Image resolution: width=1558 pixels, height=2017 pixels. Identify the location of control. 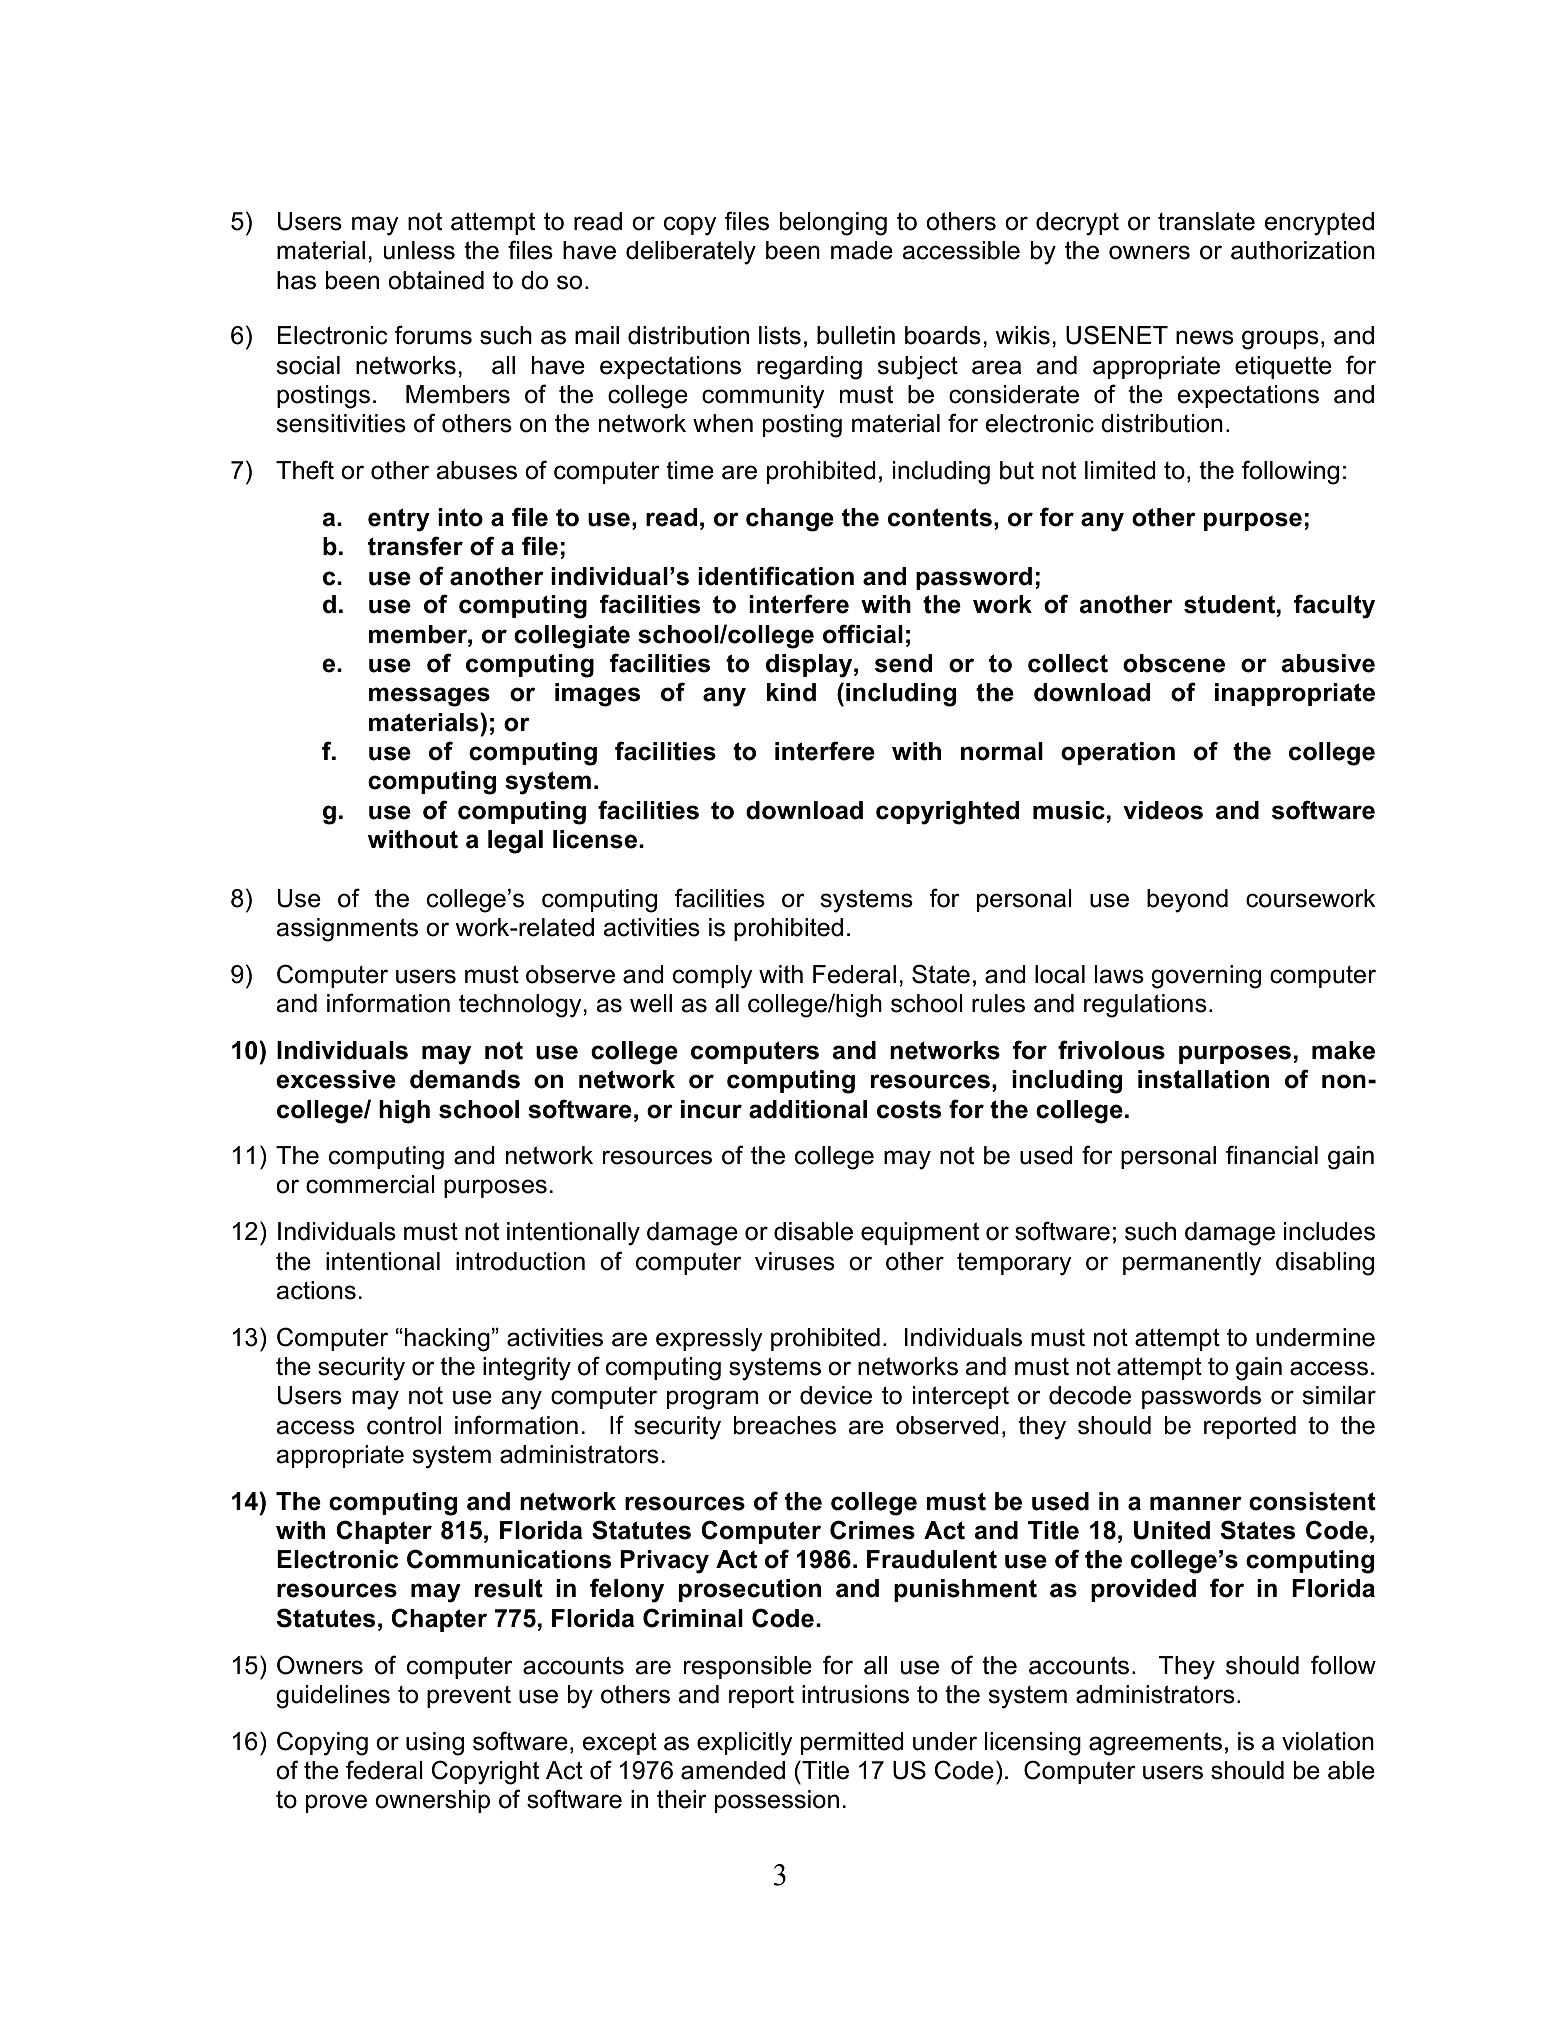
(404, 1425).
